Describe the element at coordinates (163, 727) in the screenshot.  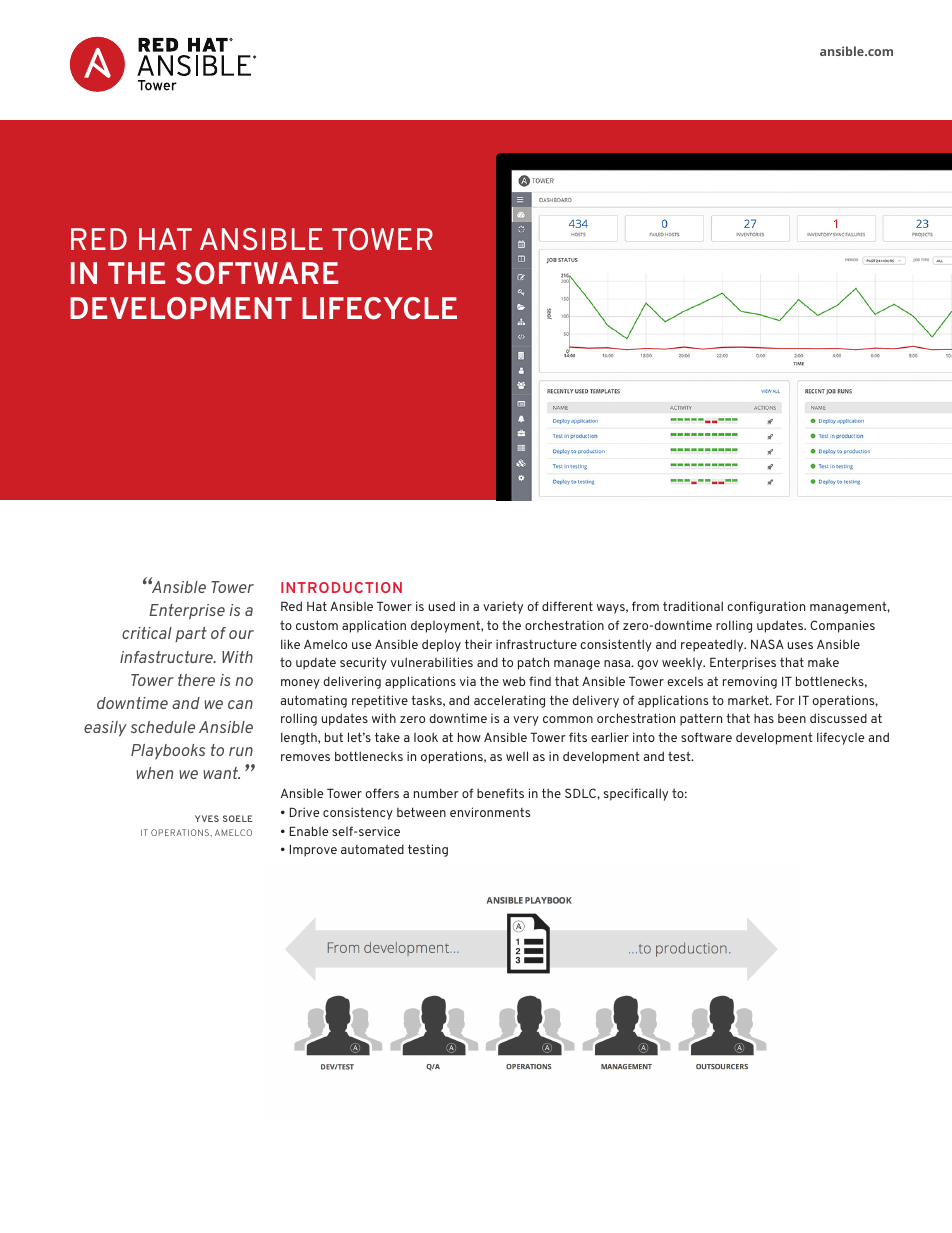
I see `schedule` at that location.
